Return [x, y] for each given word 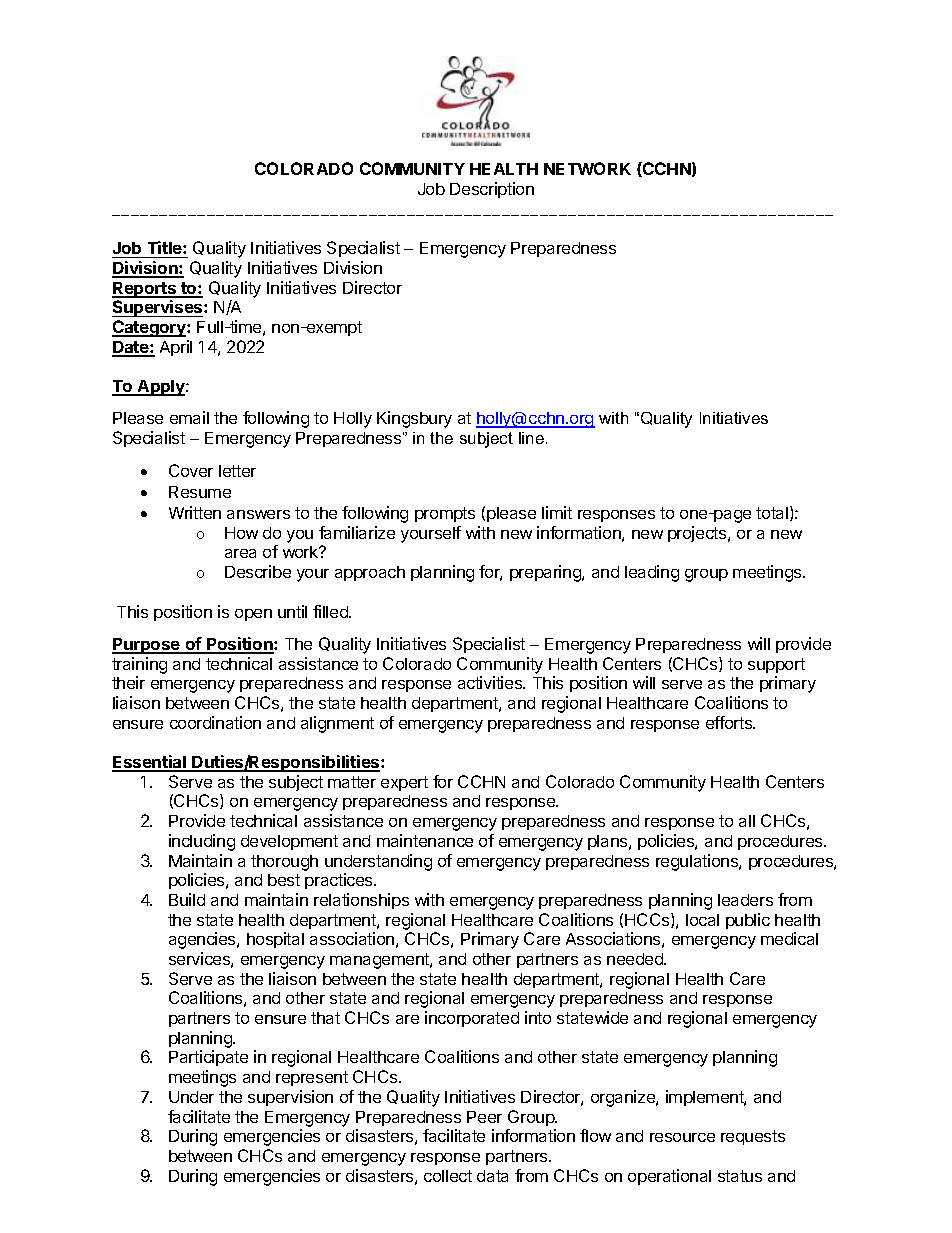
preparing [546, 573]
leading [652, 573]
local [702, 920]
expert [404, 783]
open [253, 615]
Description [492, 190]
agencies [203, 940]
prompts [445, 514]
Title [166, 247]
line [531, 438]
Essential [150, 763]
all [747, 821]
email [189, 417]
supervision [290, 1098]
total [773, 513]
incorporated [472, 1019]
